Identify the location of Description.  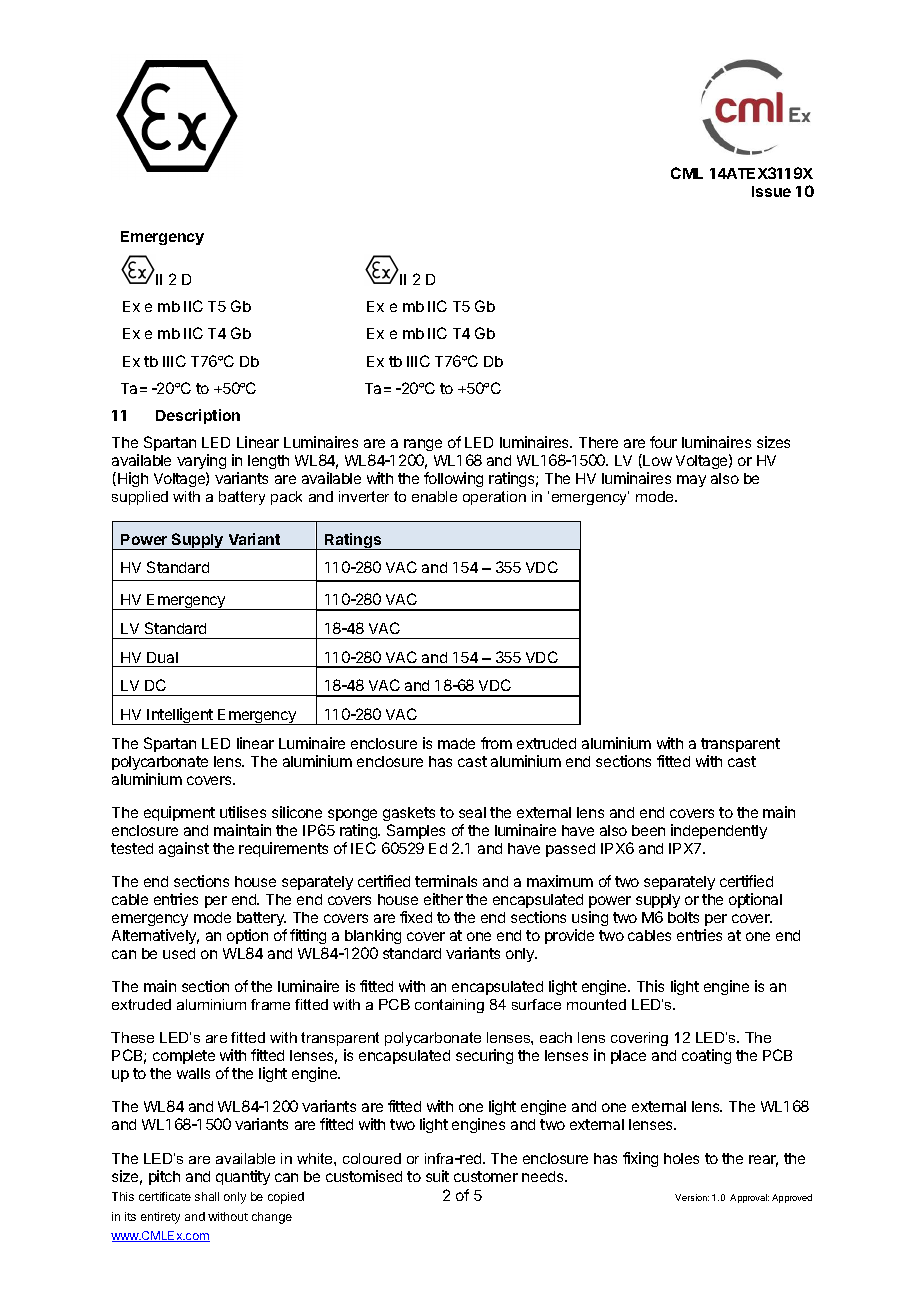
(198, 416).
